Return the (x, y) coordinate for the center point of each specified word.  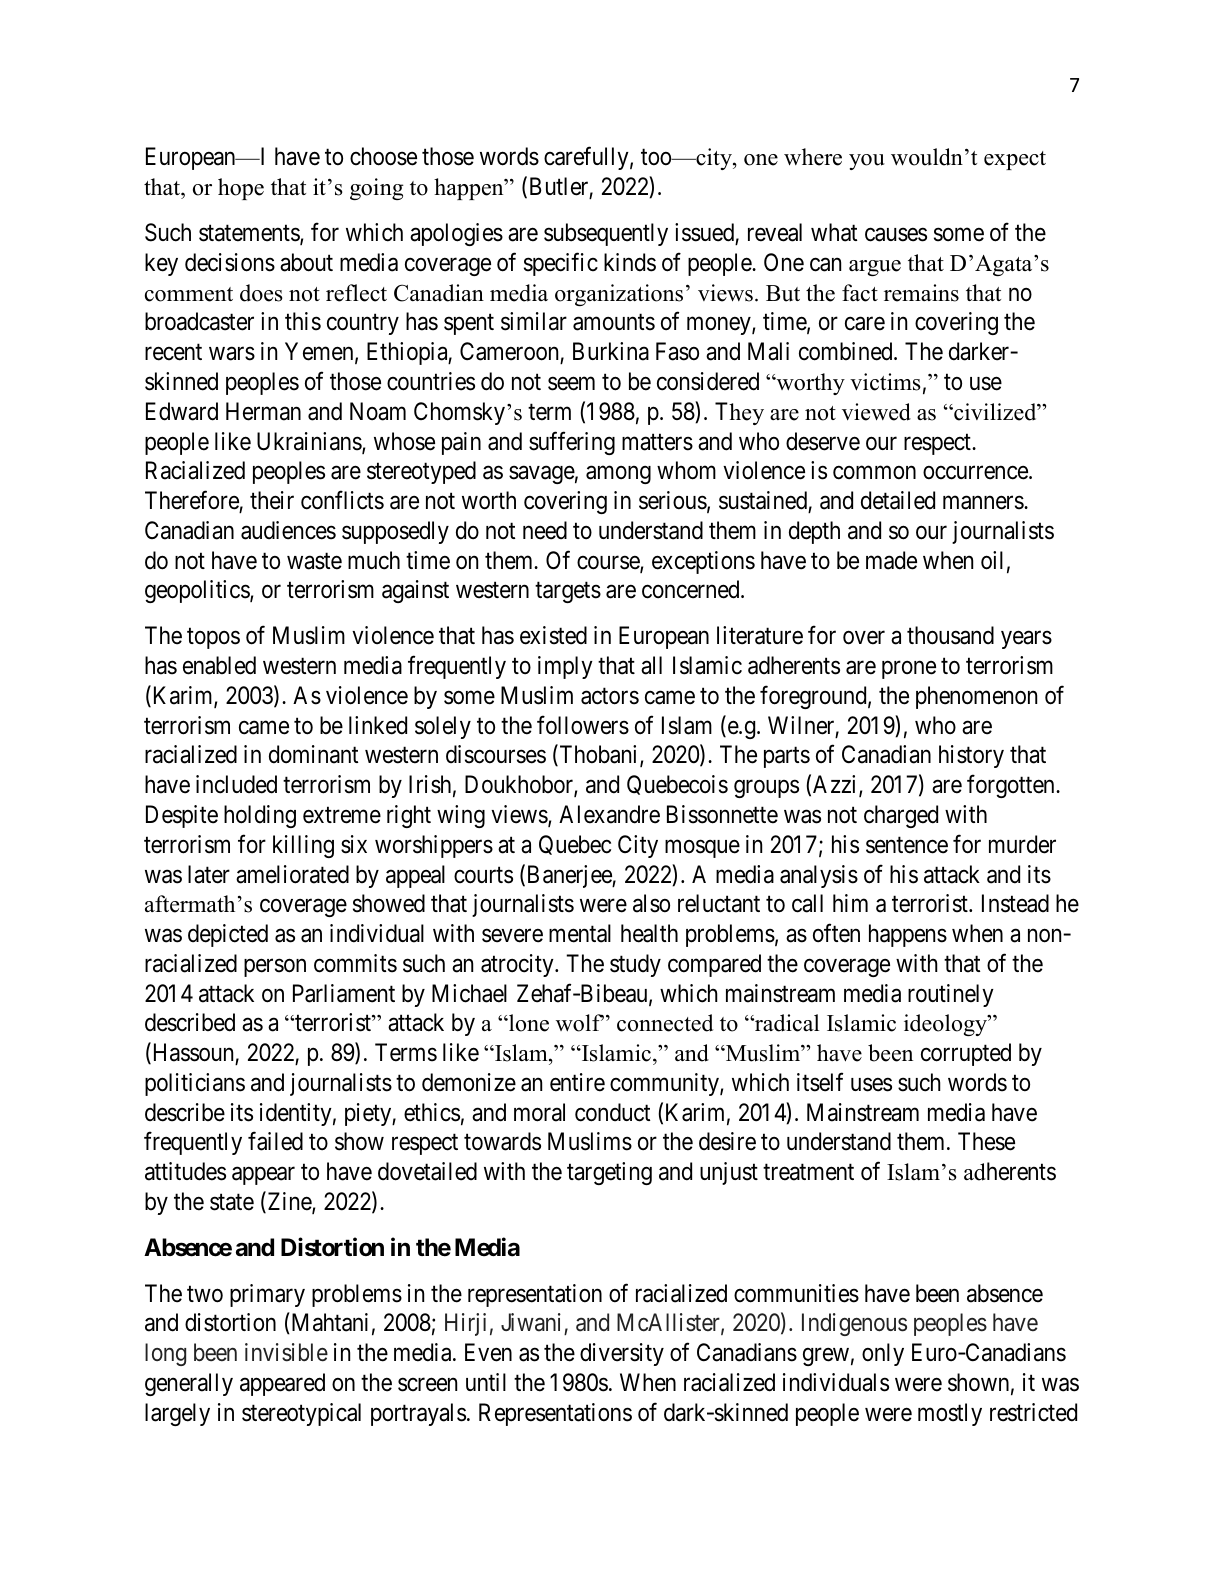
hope (241, 189)
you (867, 162)
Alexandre (609, 814)
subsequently (606, 234)
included (236, 784)
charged (901, 816)
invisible (286, 1352)
